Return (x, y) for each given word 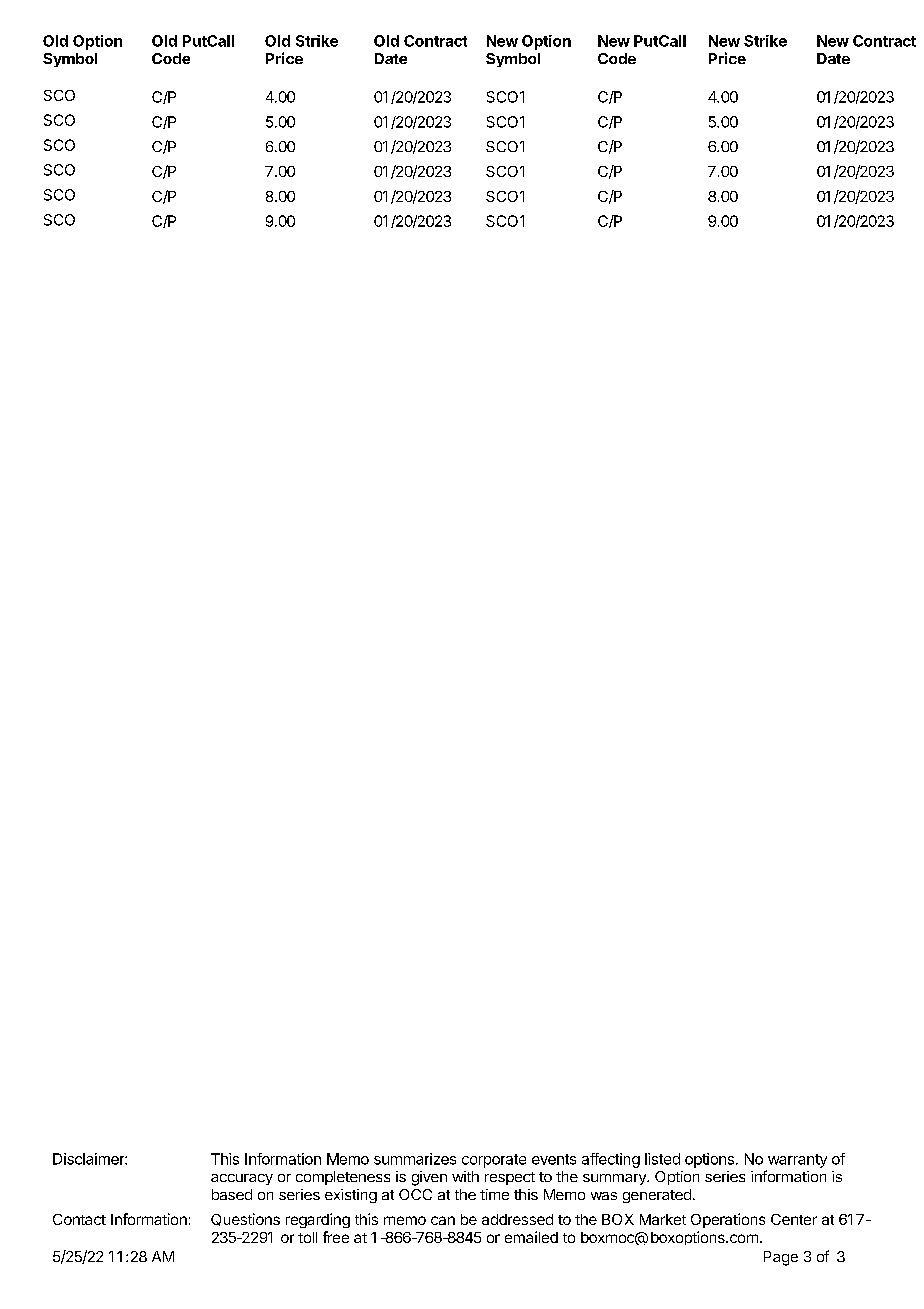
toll (307, 1237)
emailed (531, 1237)
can (443, 1220)
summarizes (415, 1159)
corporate (494, 1161)
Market (663, 1219)
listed (662, 1159)
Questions (245, 1219)
